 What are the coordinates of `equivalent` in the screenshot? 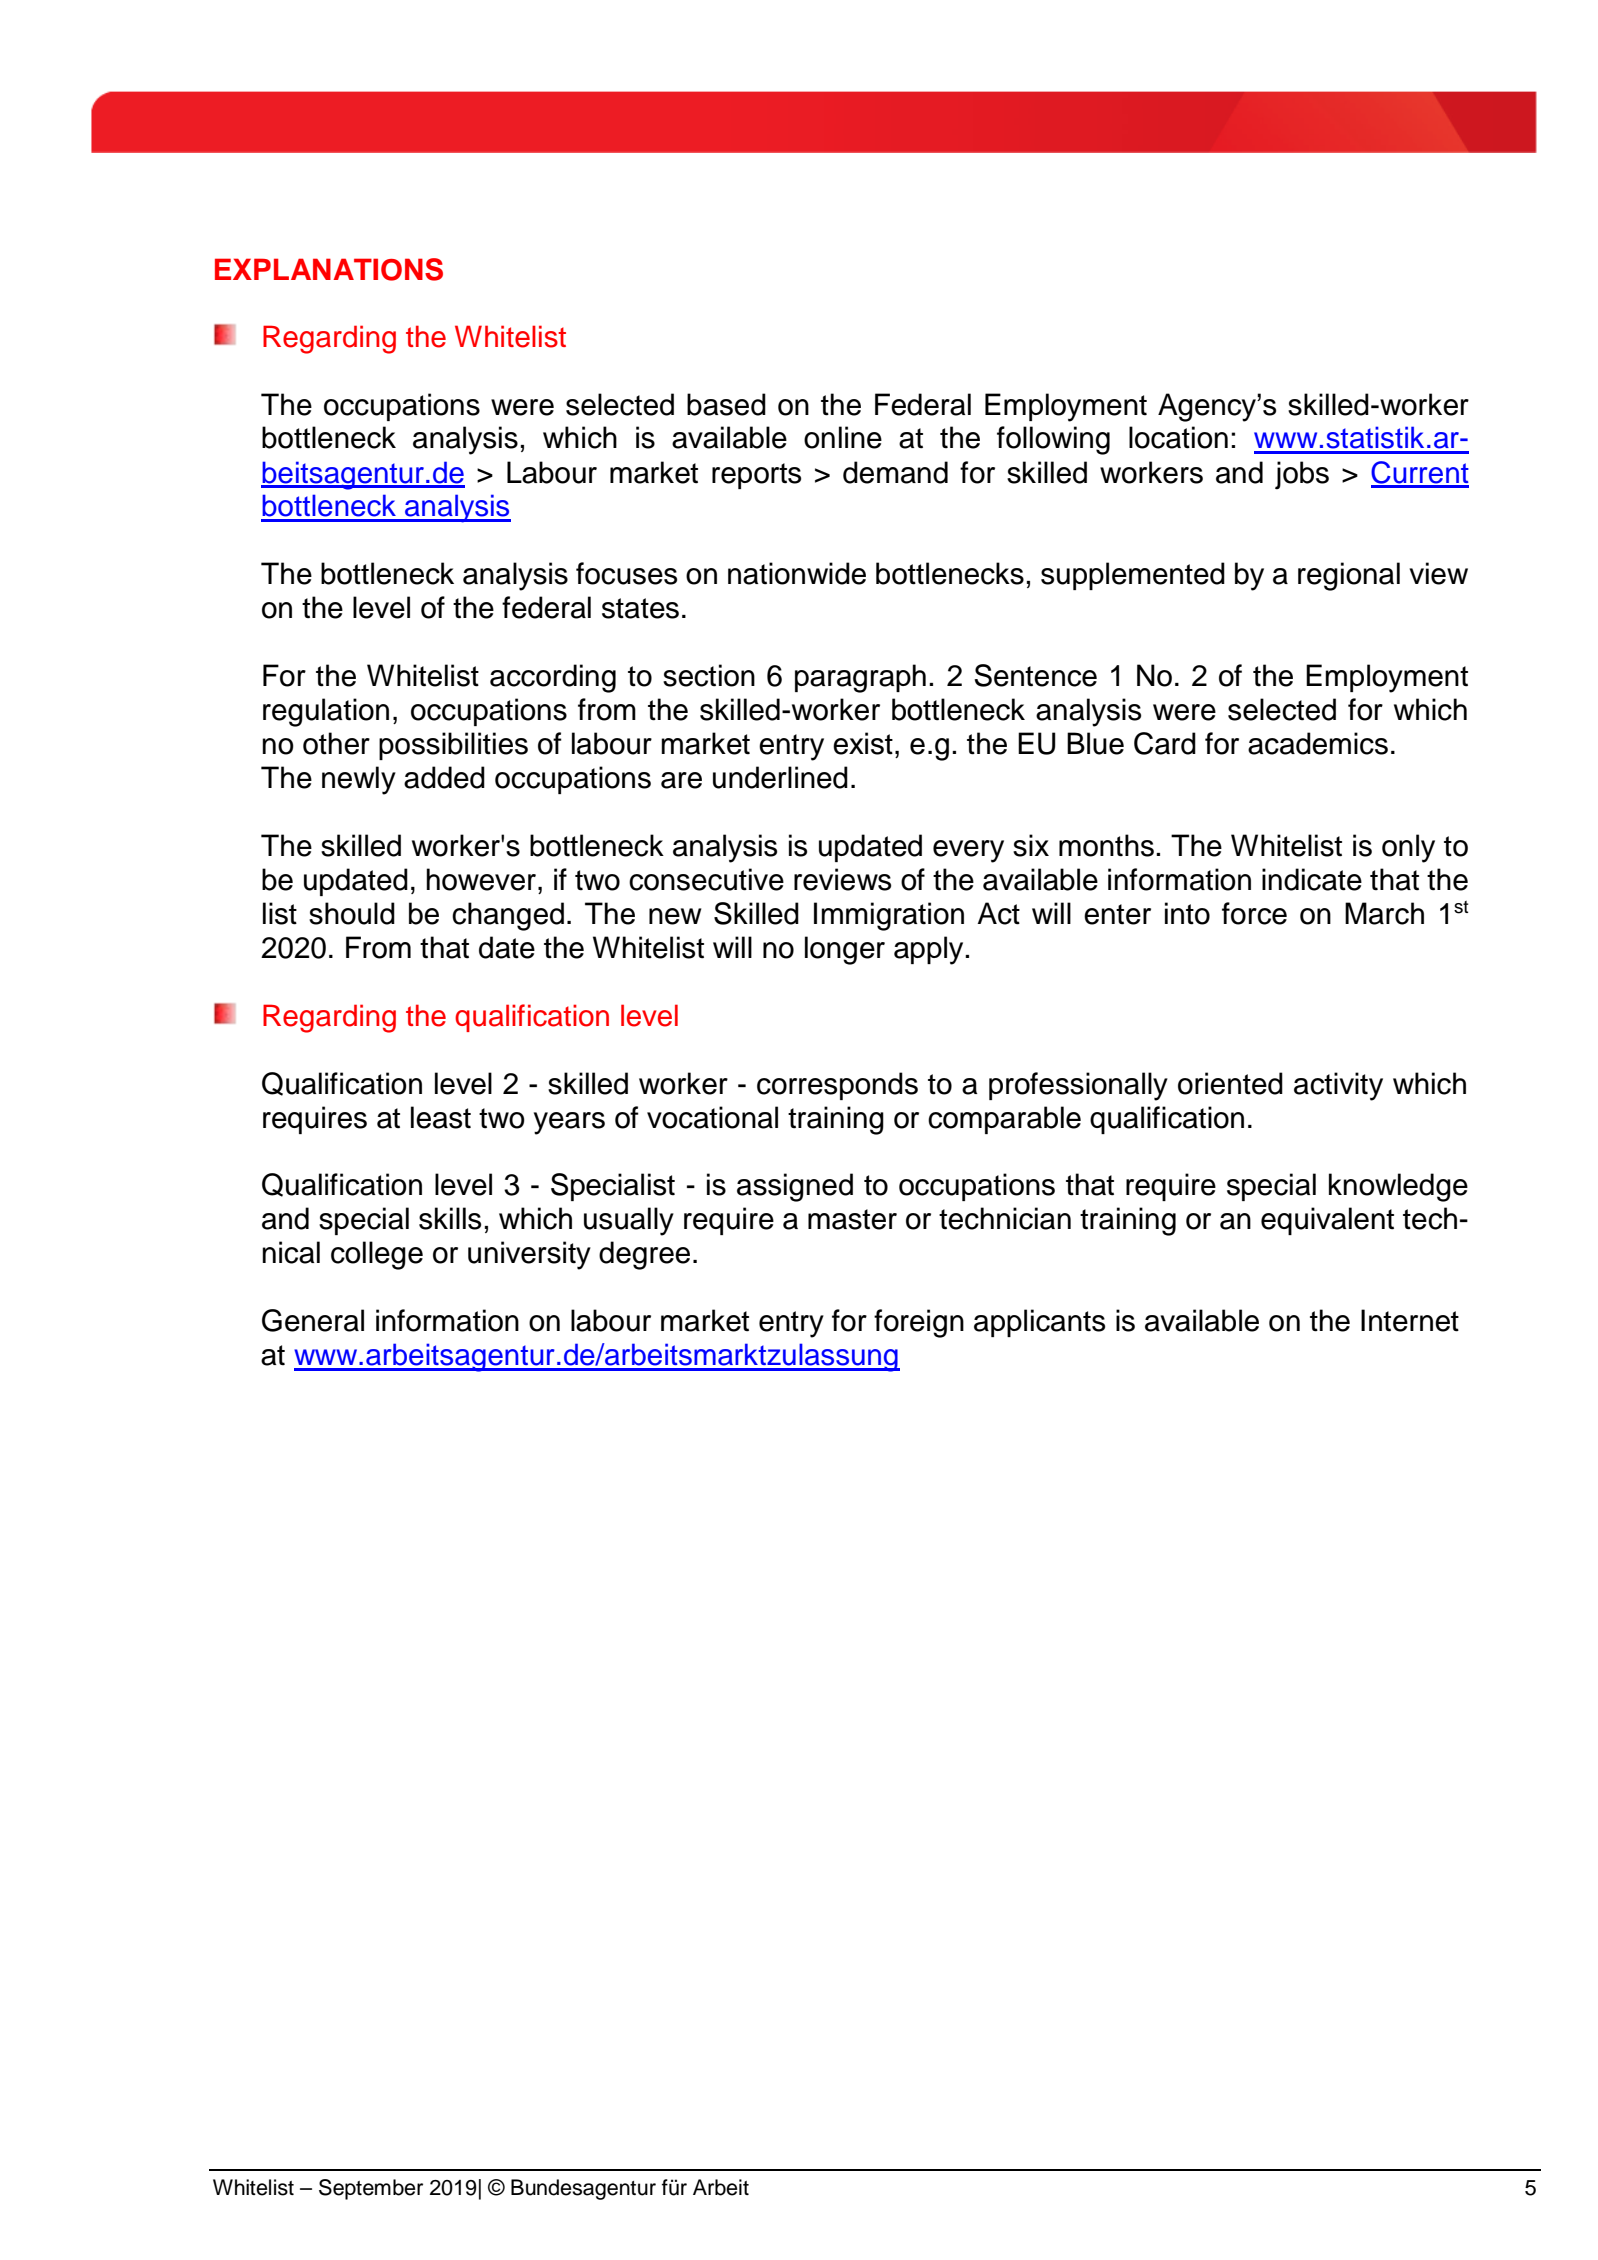 It's located at (1327, 1221).
